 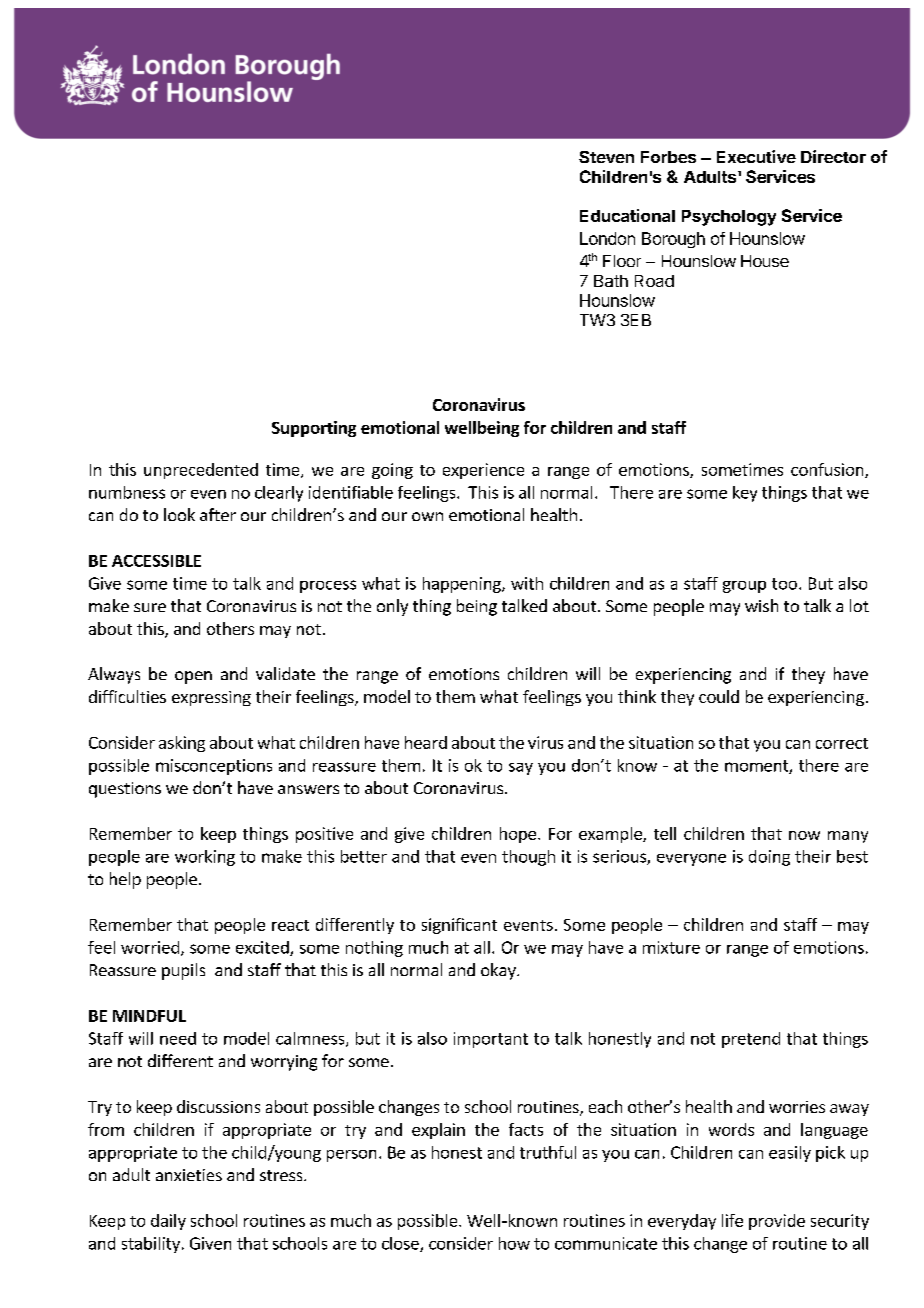 What do you see at coordinates (183, 971) in the document?
I see `pupils` at bounding box center [183, 971].
